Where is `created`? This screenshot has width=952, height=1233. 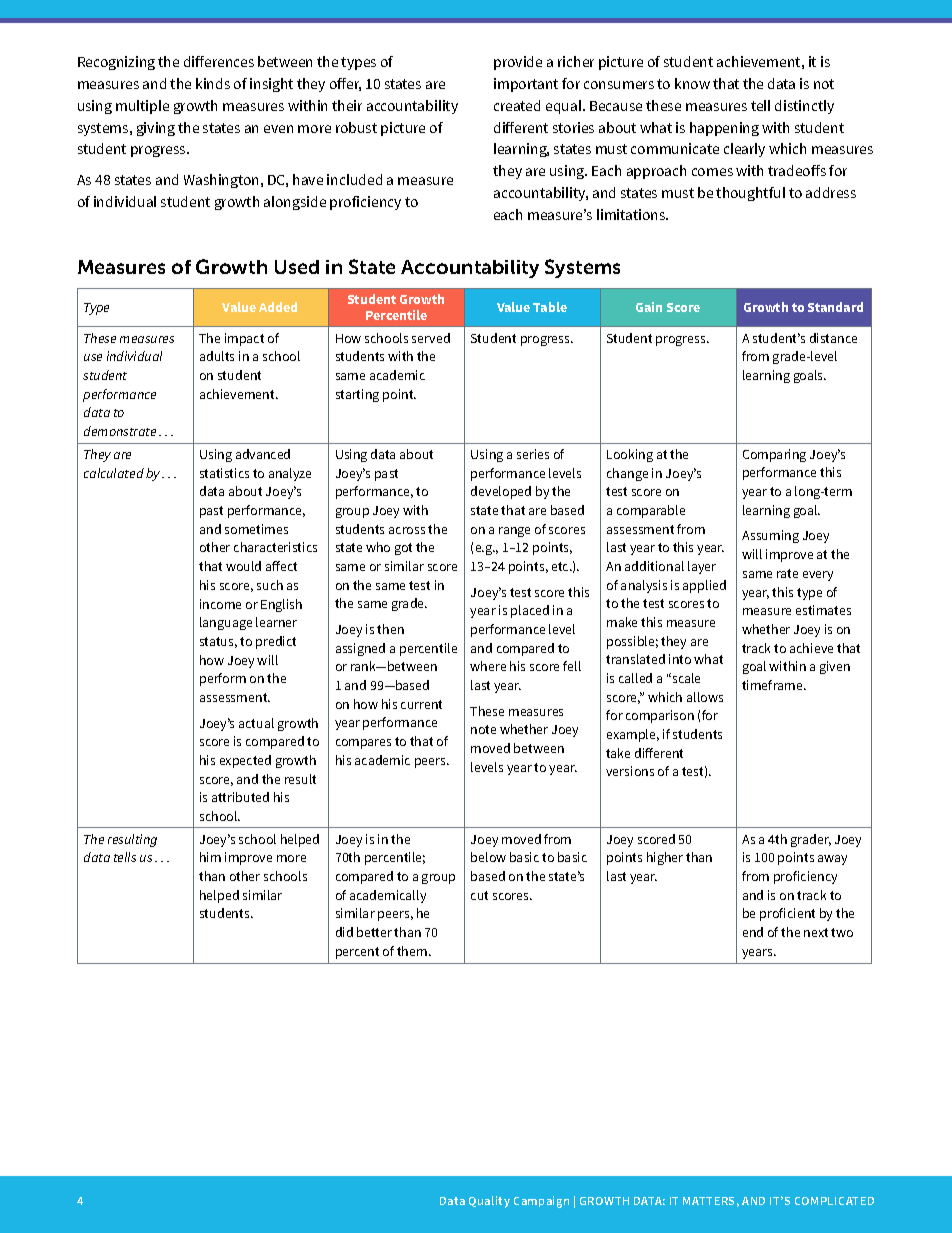
created is located at coordinates (517, 105).
